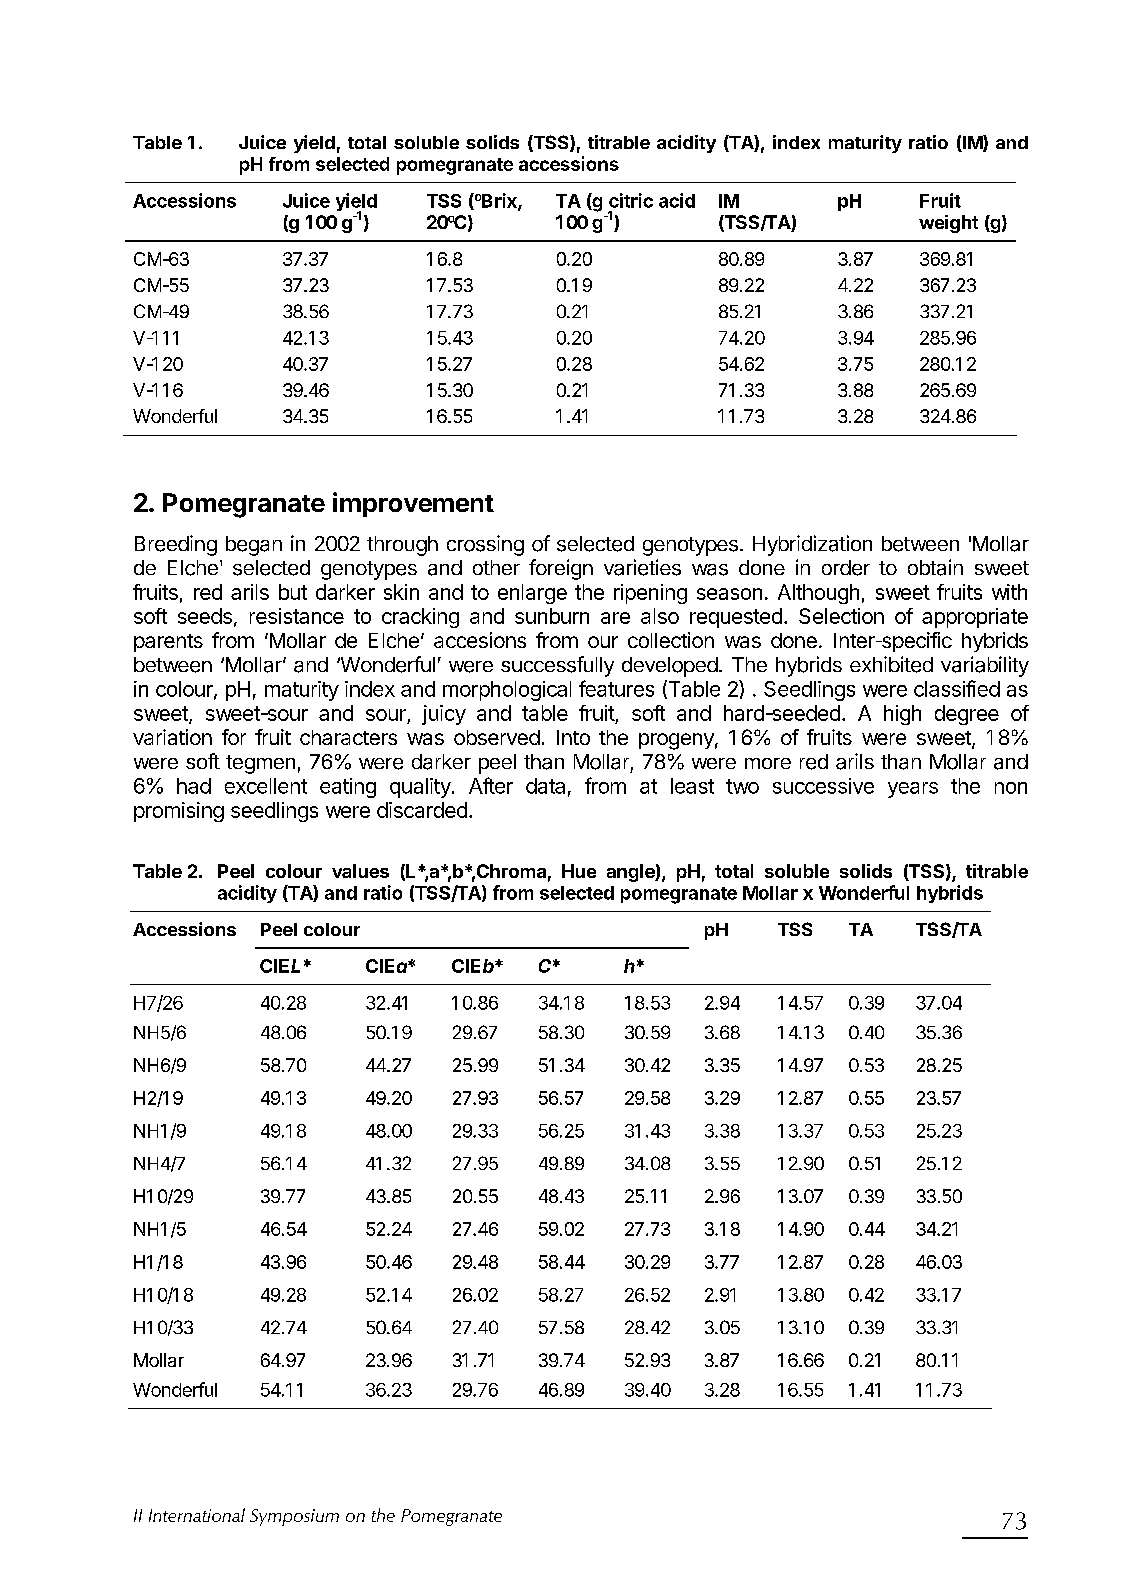 This screenshot has width=1128, height=1592. What do you see at coordinates (360, 871) in the screenshot?
I see `values` at bounding box center [360, 871].
